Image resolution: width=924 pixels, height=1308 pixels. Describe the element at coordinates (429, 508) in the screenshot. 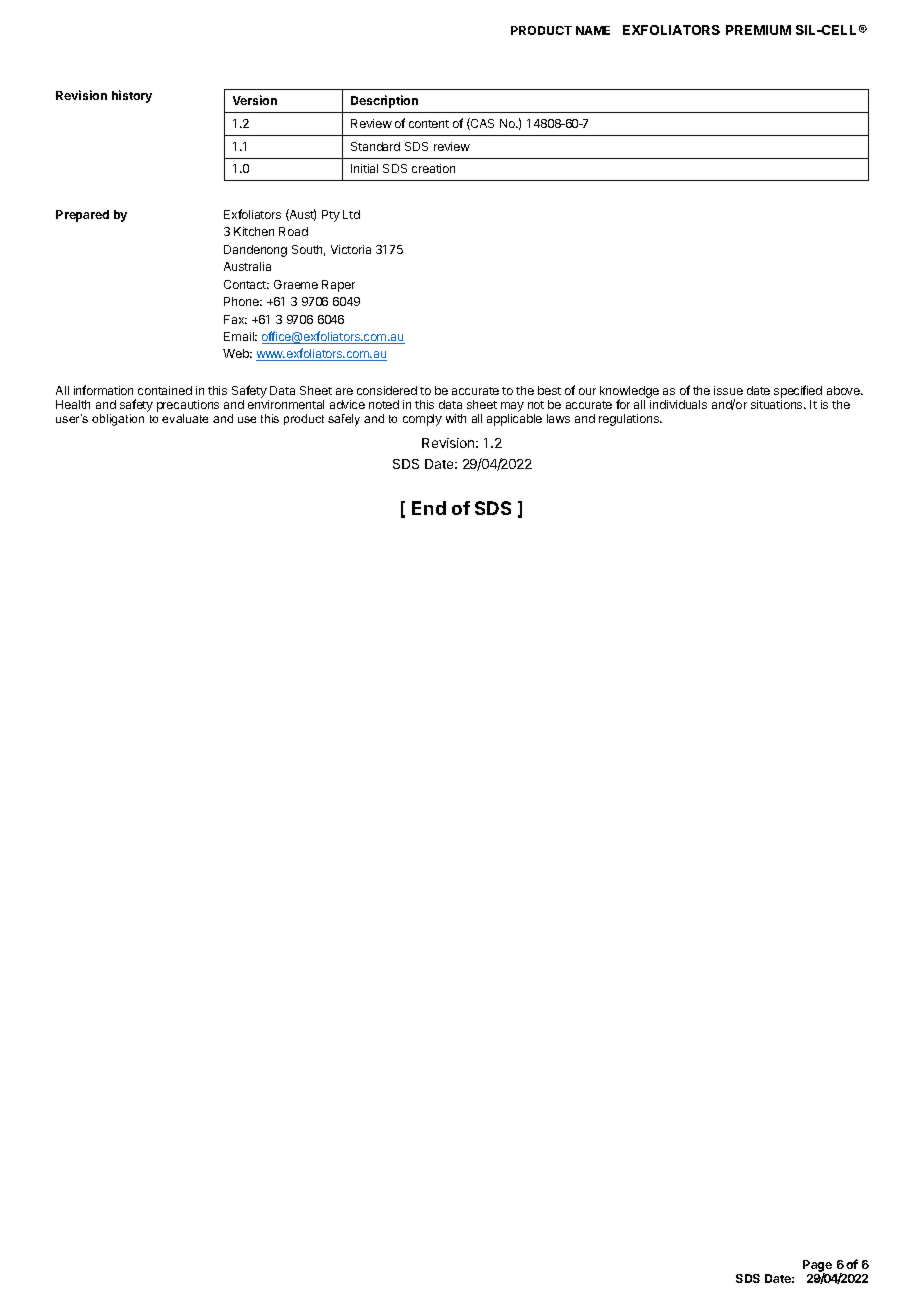

I see `End` at that location.
